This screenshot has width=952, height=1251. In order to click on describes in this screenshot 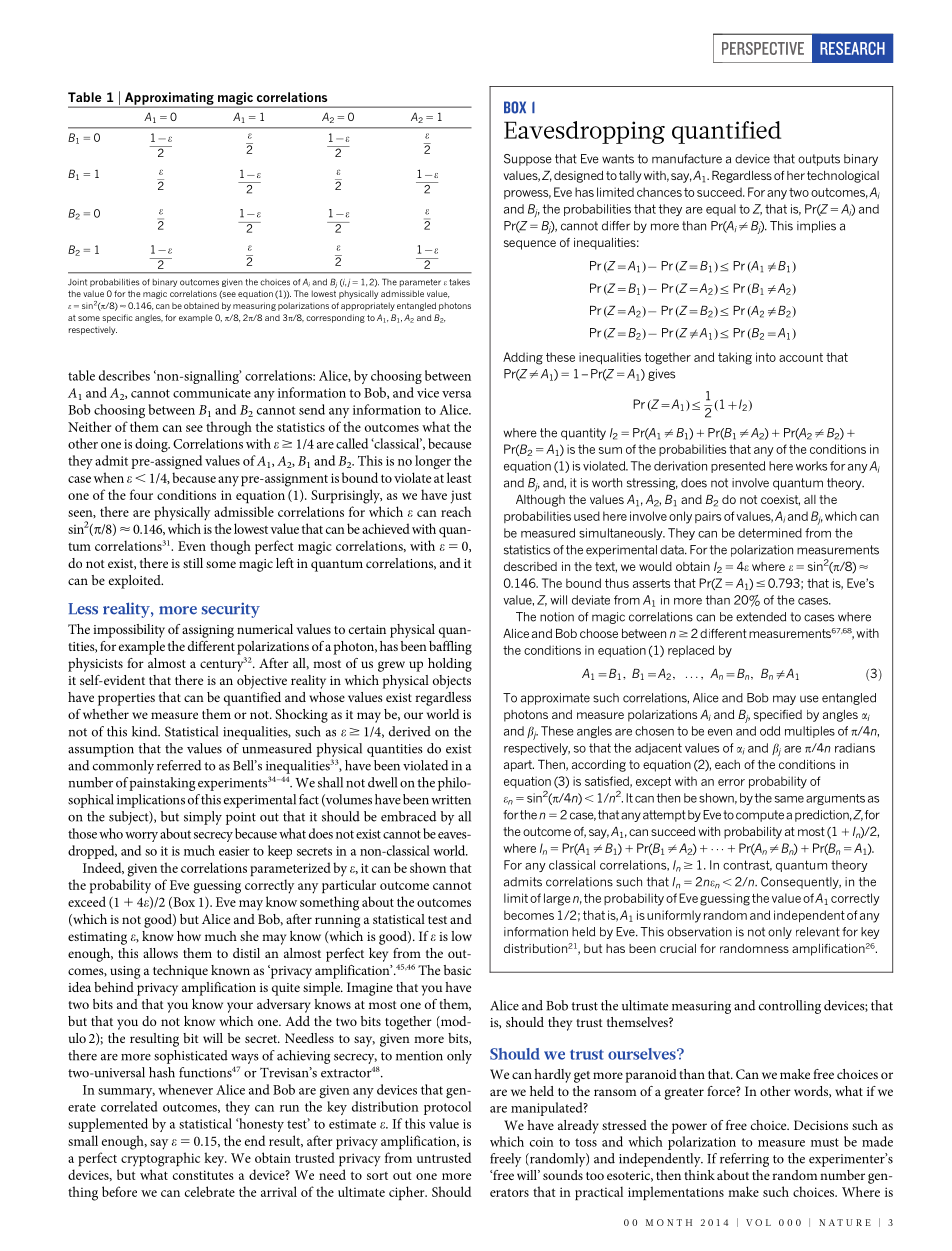, I will do `click(124, 375)`.
